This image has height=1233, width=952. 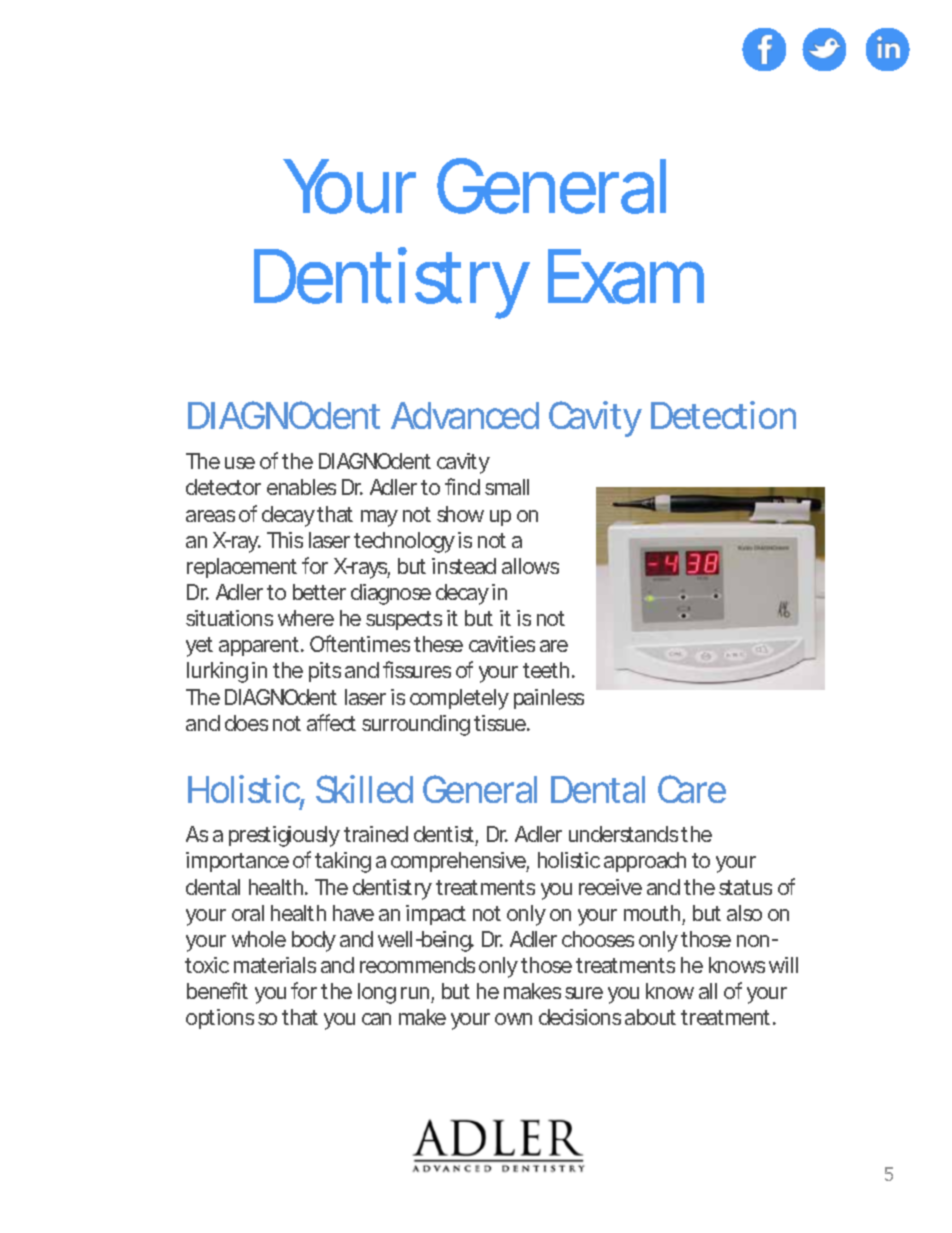 I want to click on oral, so click(x=248, y=913).
